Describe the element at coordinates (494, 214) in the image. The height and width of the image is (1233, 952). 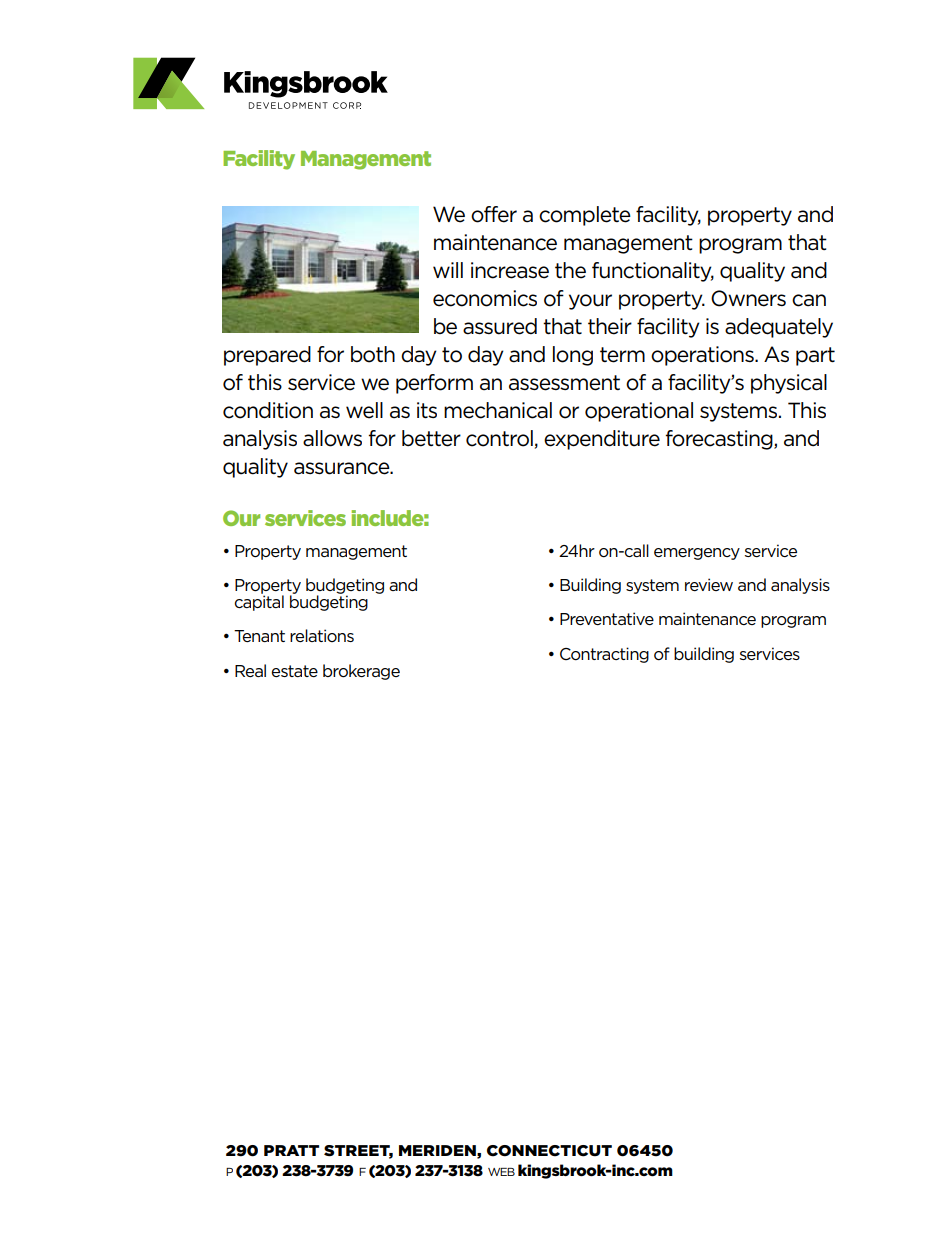
I see `offer` at that location.
